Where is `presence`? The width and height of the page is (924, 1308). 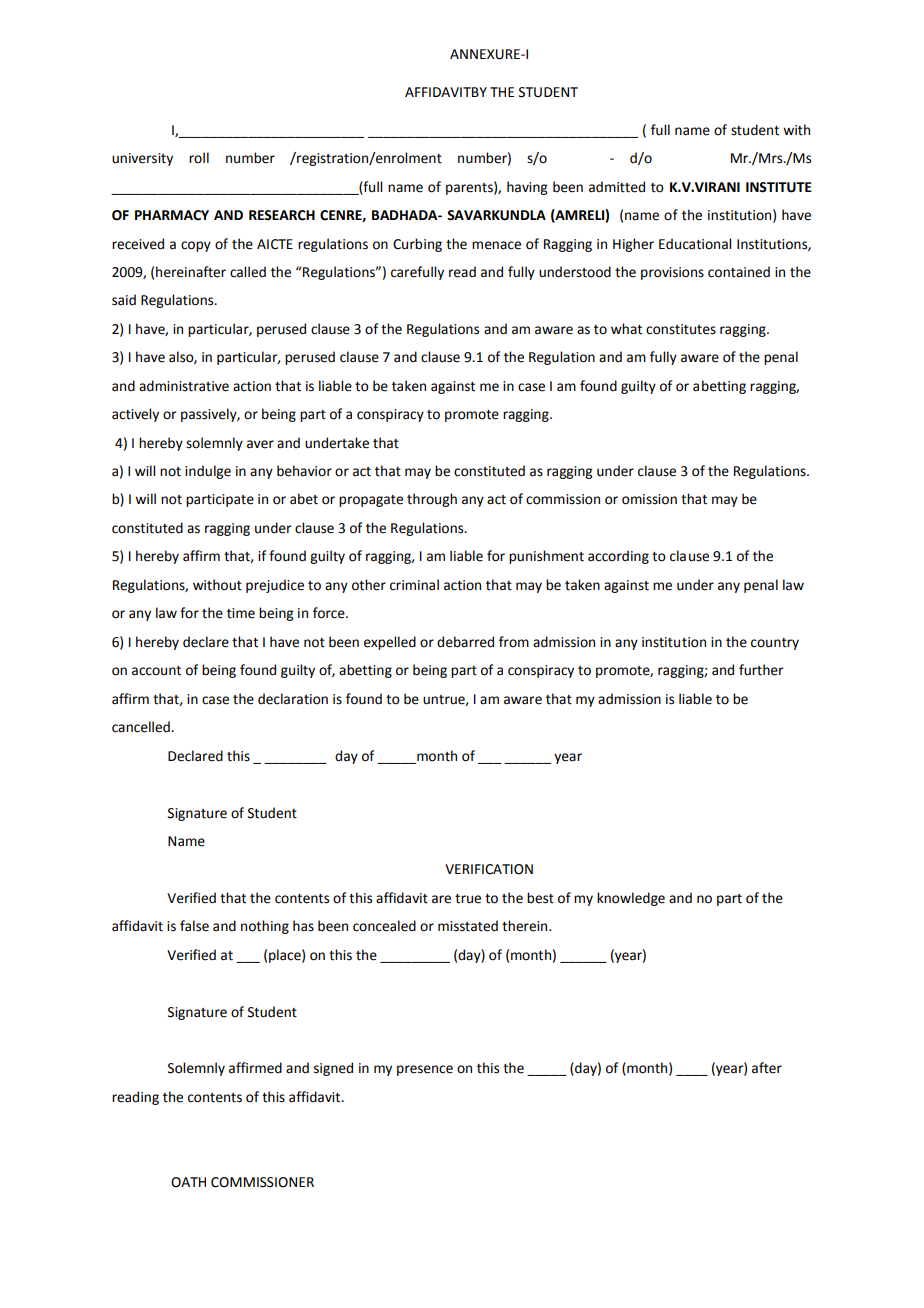 presence is located at coordinates (425, 1070).
